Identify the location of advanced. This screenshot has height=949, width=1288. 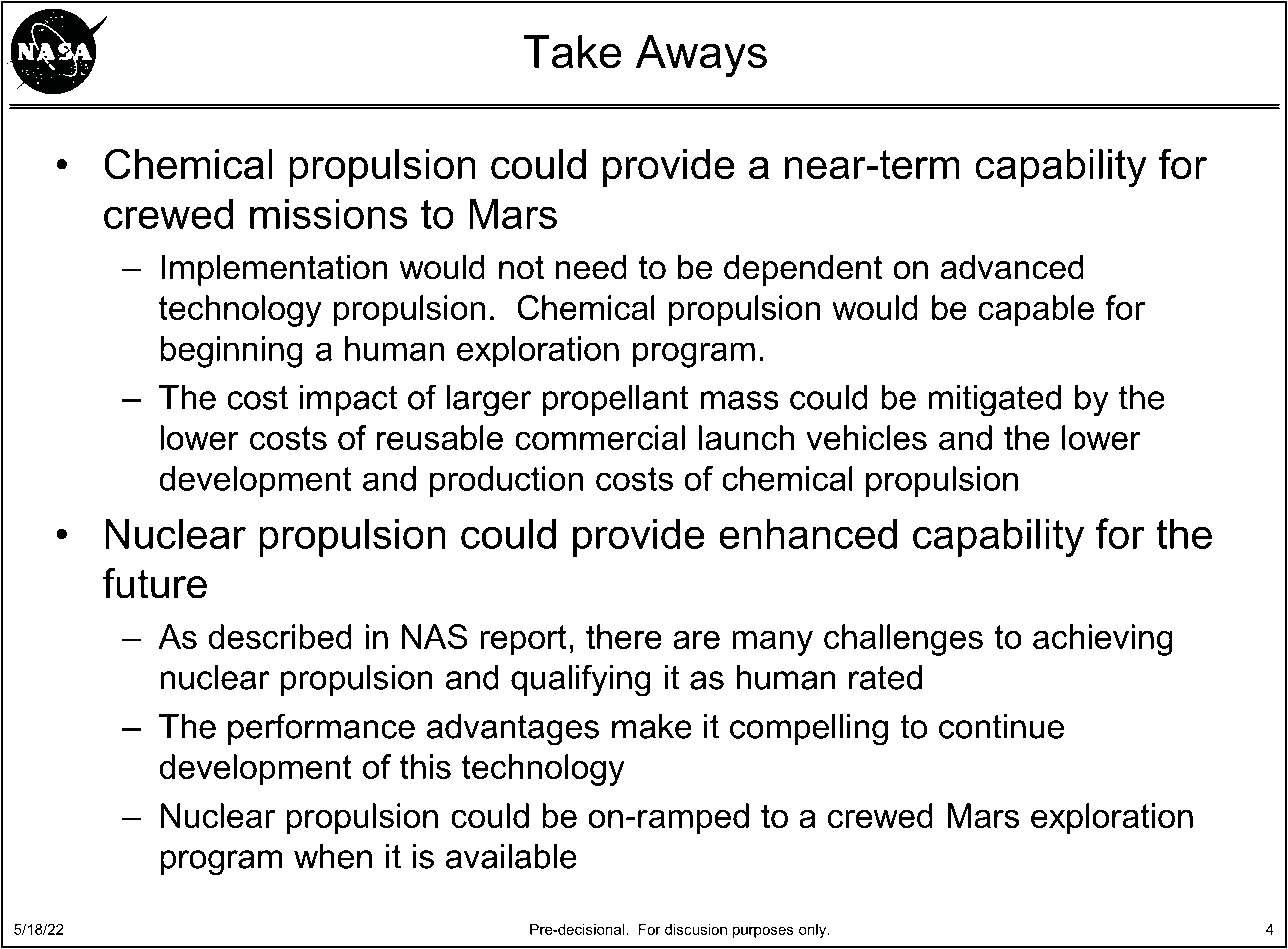
(1012, 267).
